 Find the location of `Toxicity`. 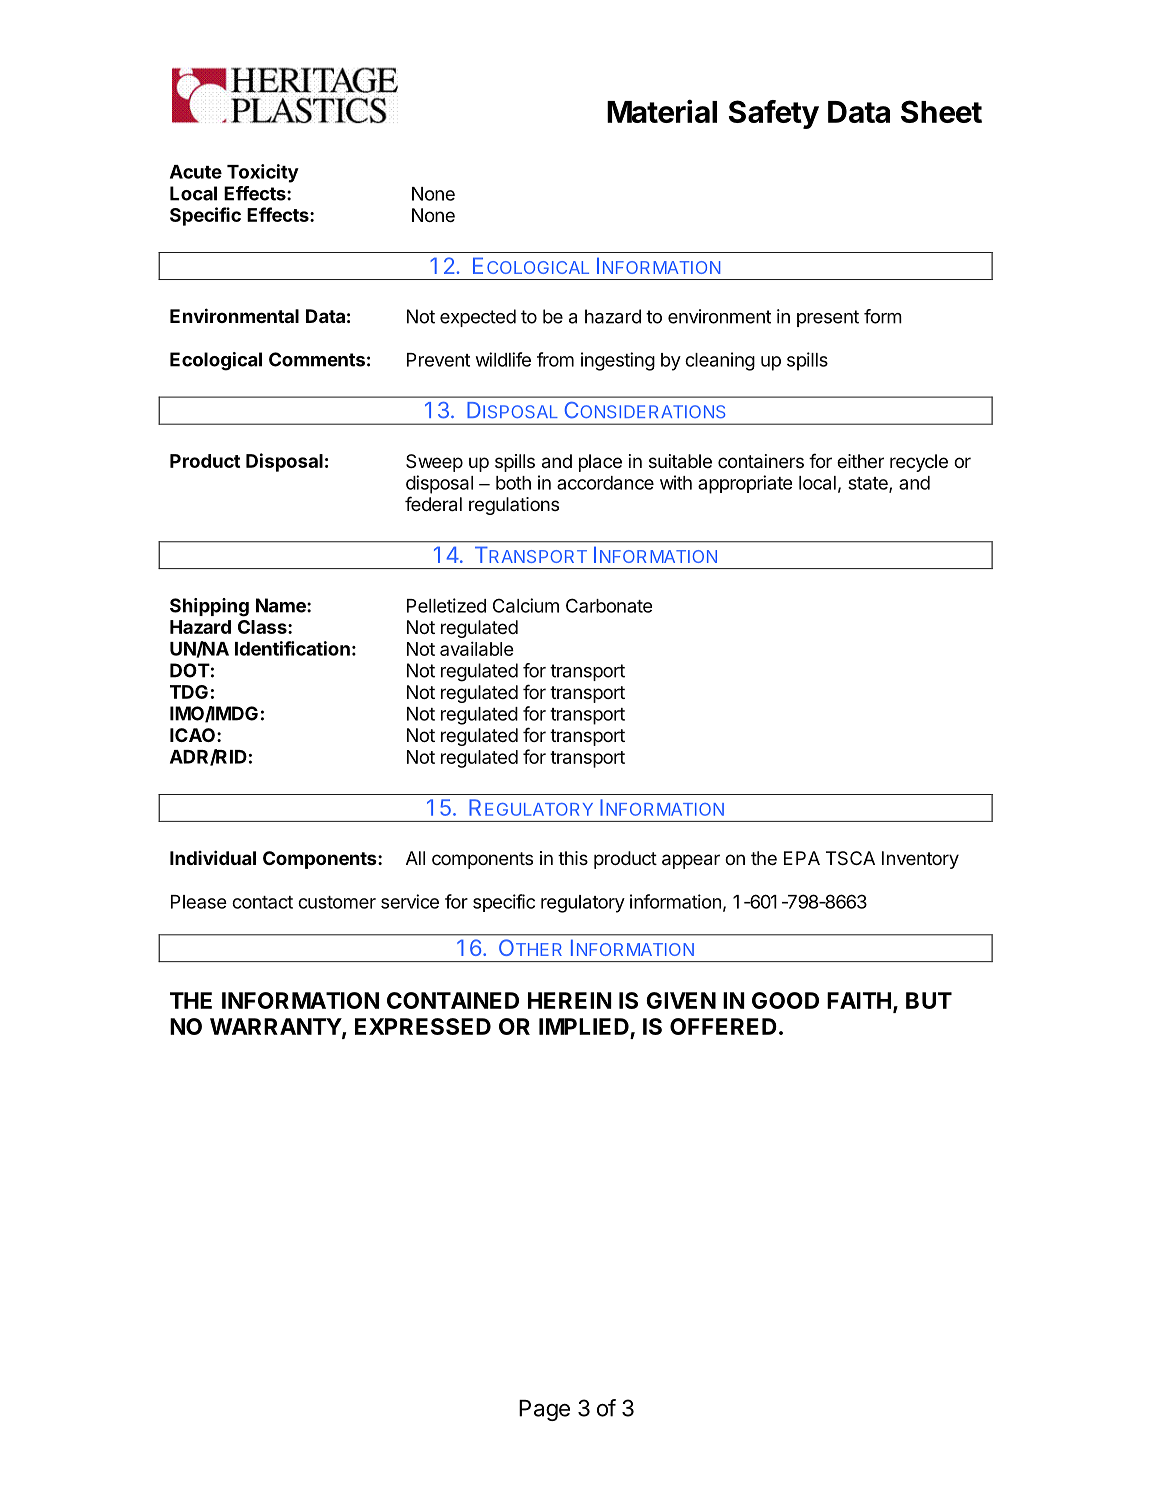

Toxicity is located at coordinates (263, 173).
